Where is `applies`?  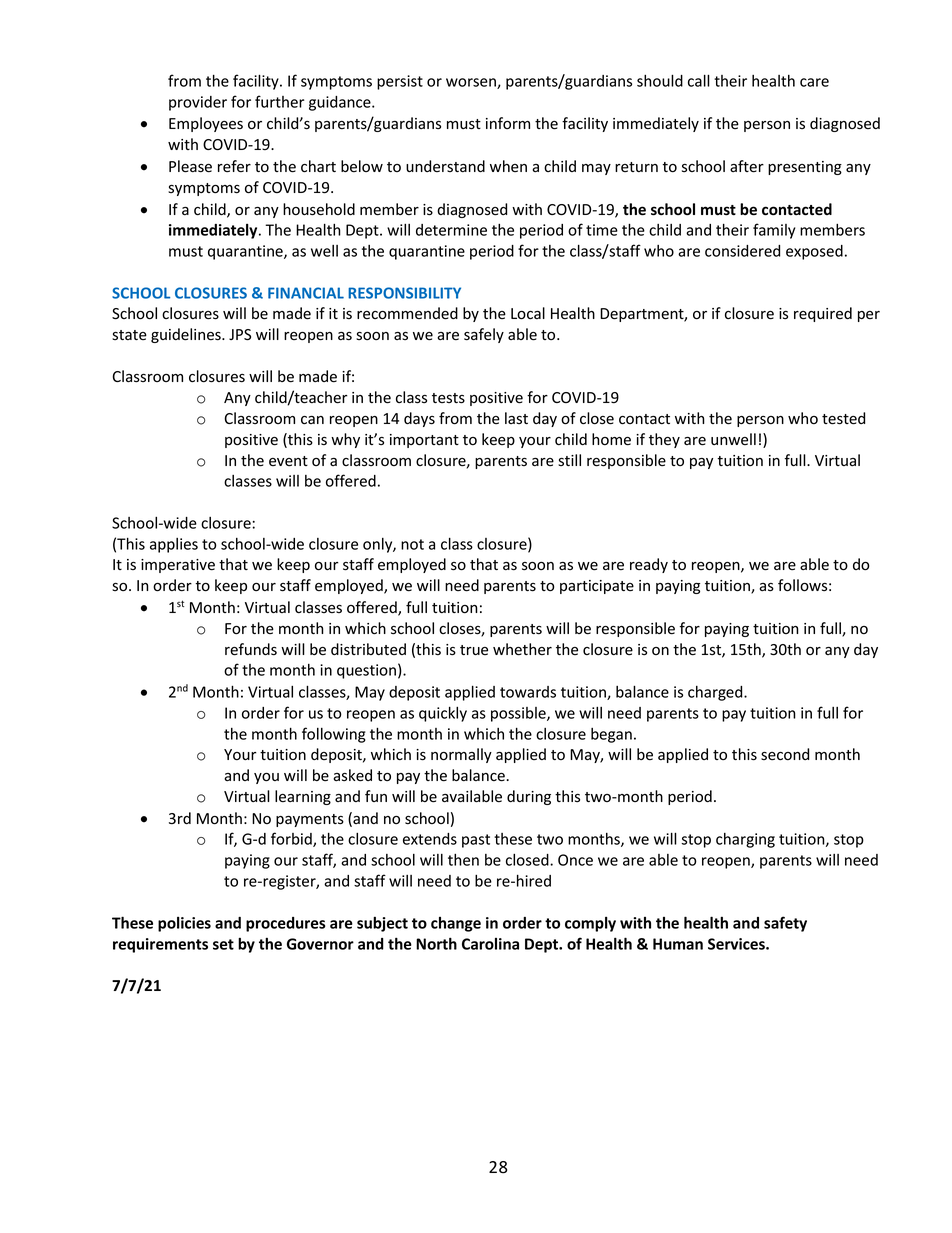
applies is located at coordinates (174, 545).
